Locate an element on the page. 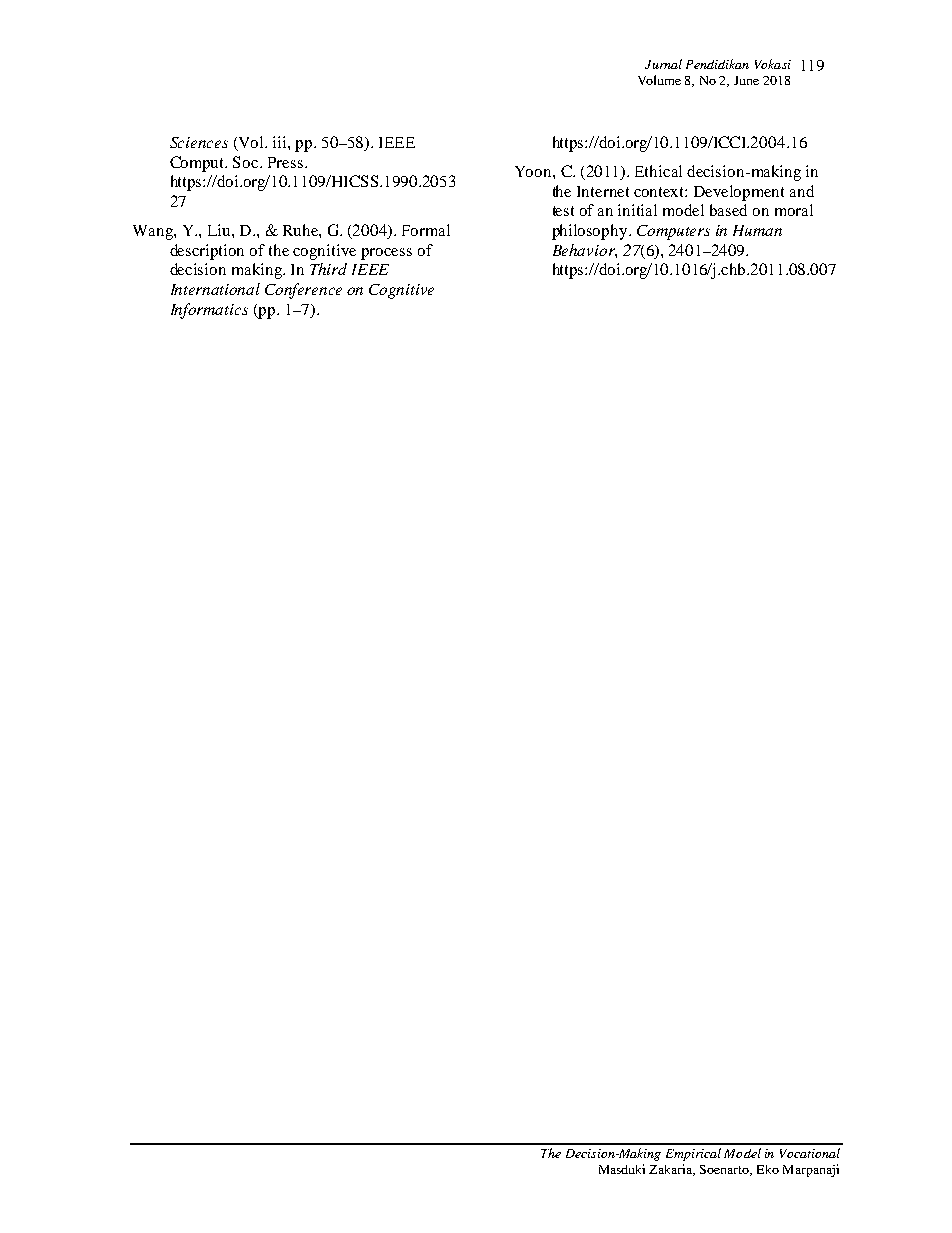 This image has height=1233, width=952. International is located at coordinates (215, 289).
